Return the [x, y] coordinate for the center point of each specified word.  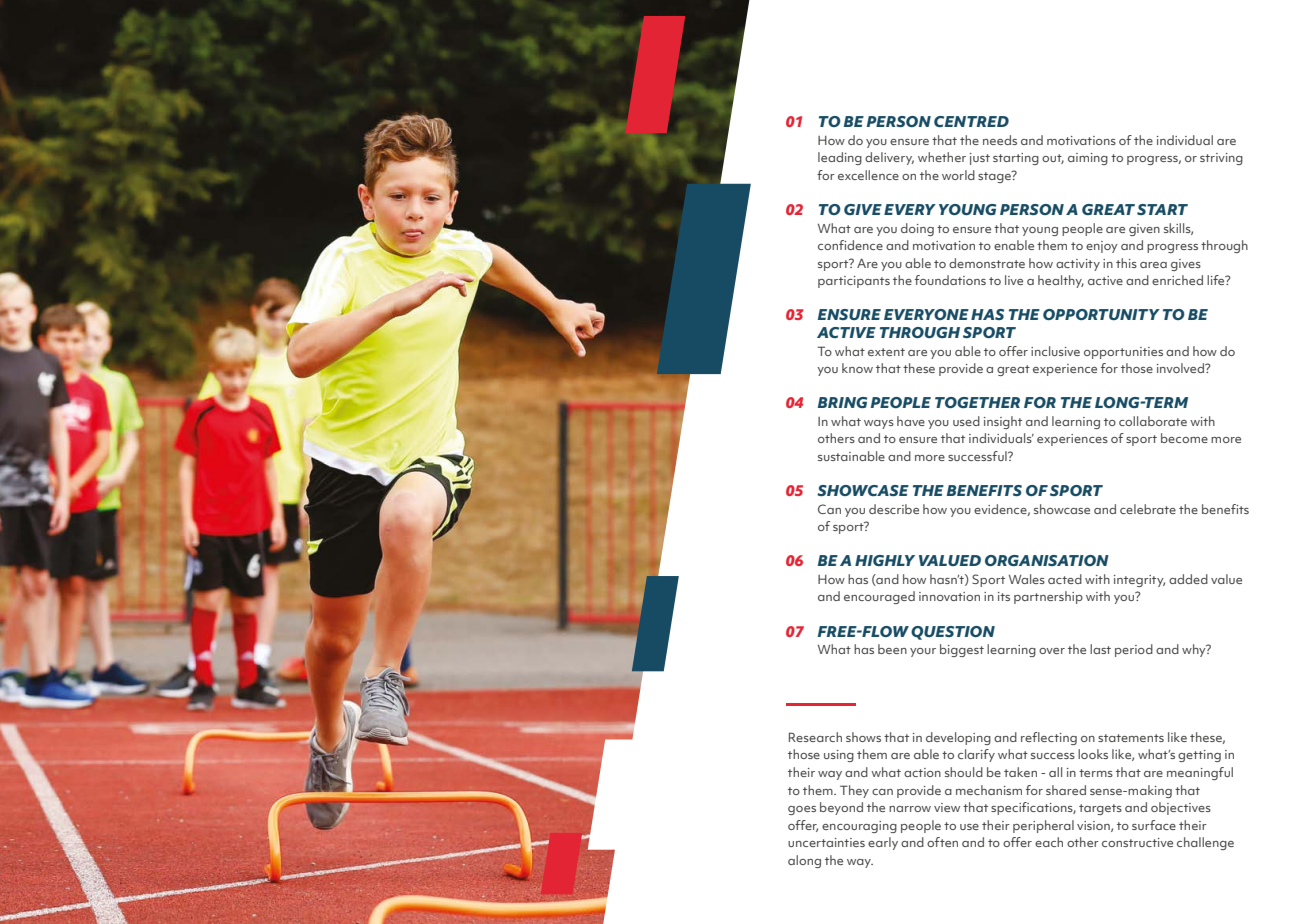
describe [894, 509]
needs [1000, 140]
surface [1154, 825]
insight [1003, 422]
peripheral [1043, 826]
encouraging [859, 827]
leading [840, 158]
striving [1221, 159]
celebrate [1148, 509]
